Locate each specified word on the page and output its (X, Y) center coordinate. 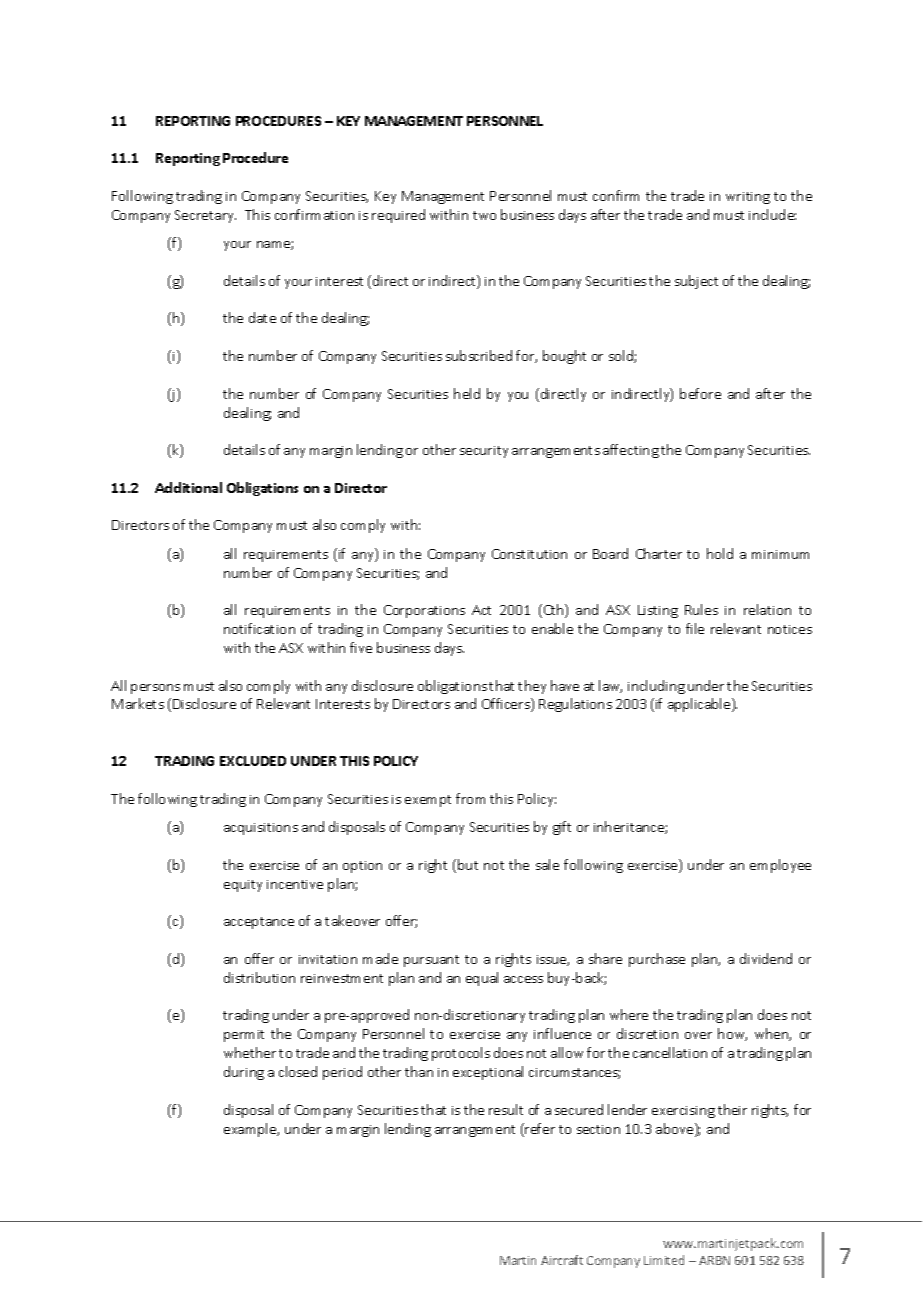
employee (780, 866)
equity (243, 886)
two (484, 215)
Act (481, 610)
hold (720, 553)
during (244, 1073)
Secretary (205, 216)
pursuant (431, 961)
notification (259, 628)
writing (748, 198)
